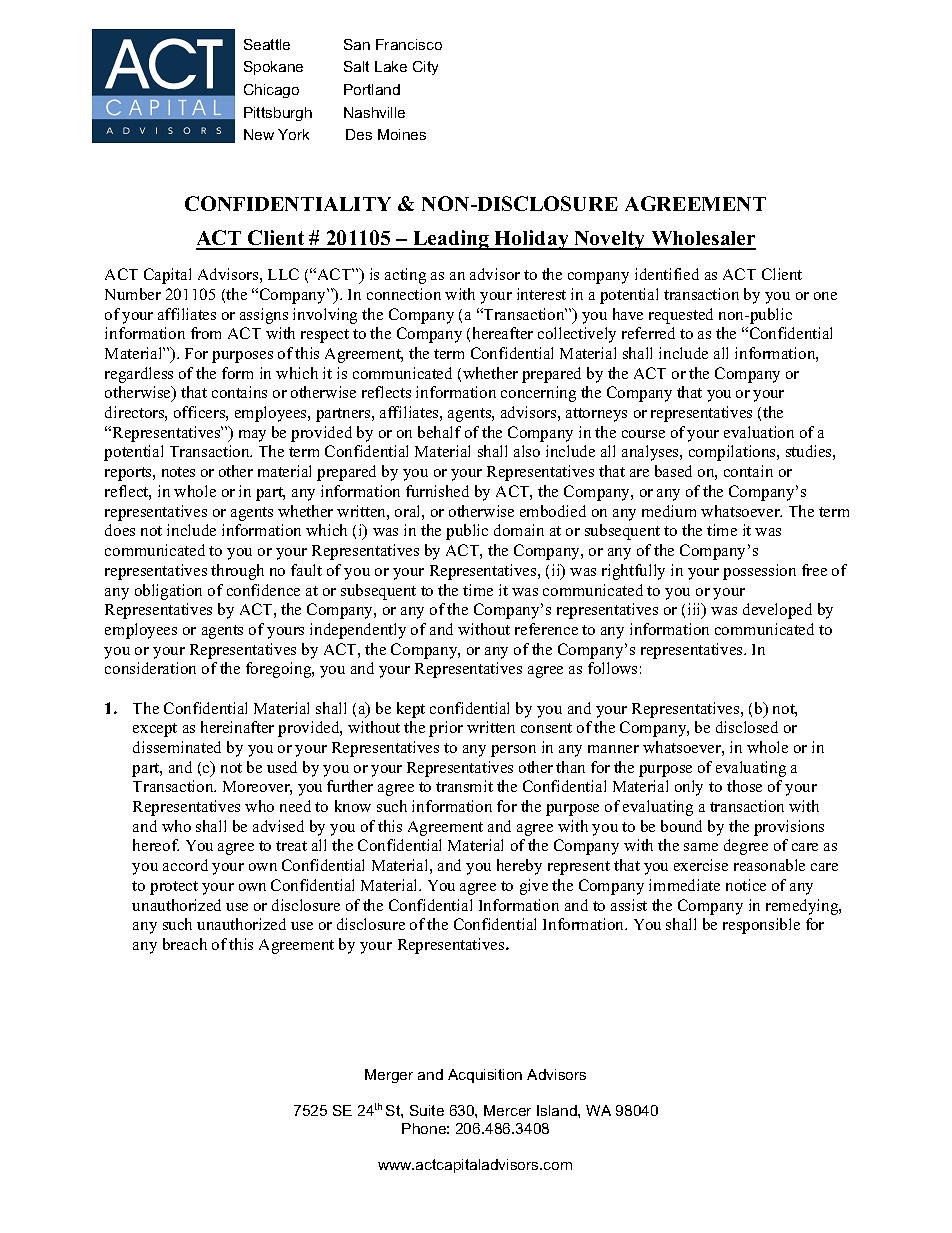 This screenshot has height=1233, width=952. What do you see at coordinates (185, 944) in the screenshot?
I see `breach` at bounding box center [185, 944].
